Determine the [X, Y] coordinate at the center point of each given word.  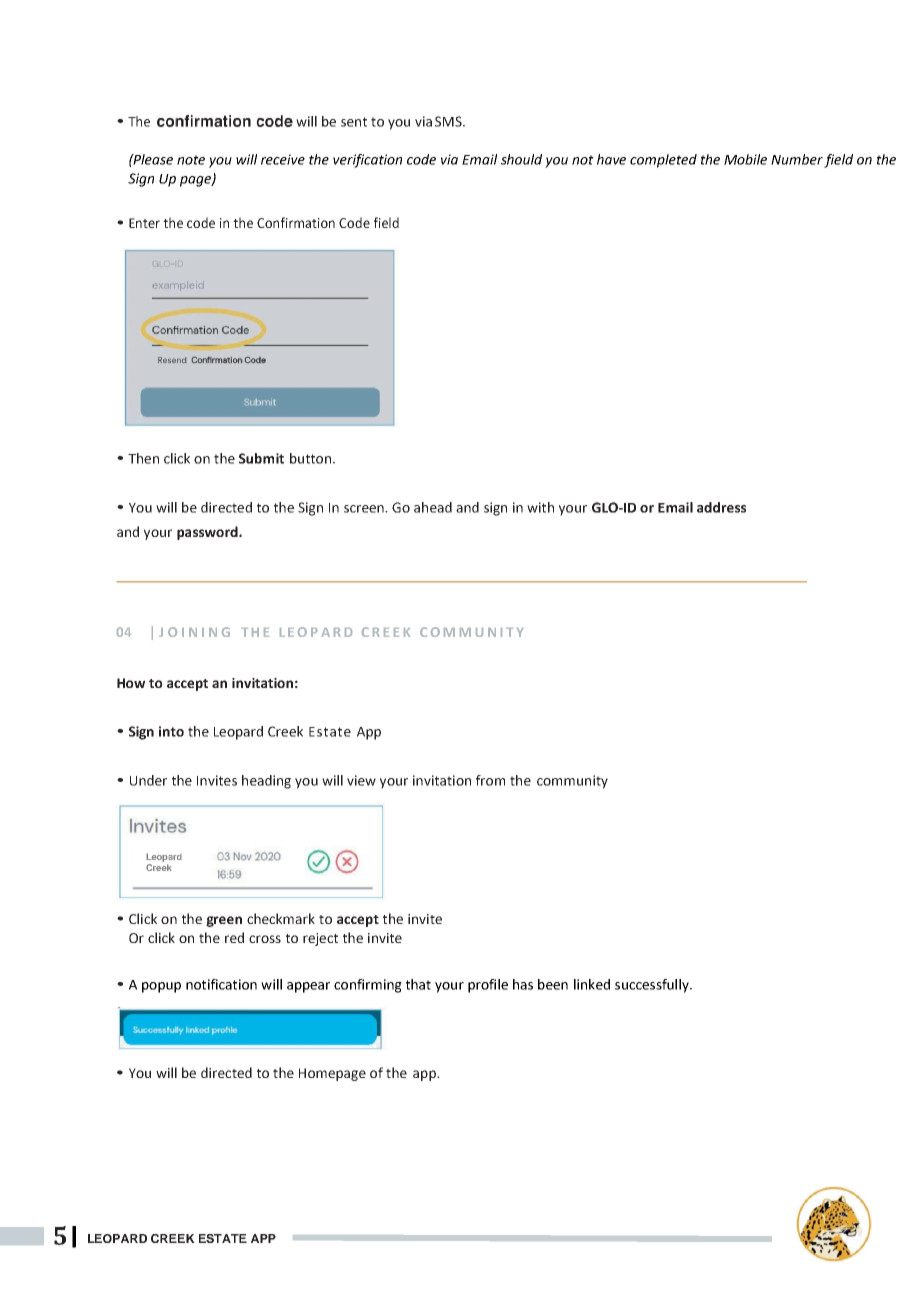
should [521, 159]
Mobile [745, 159]
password [208, 533]
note [191, 160]
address [721, 507]
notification [221, 984]
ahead [433, 507]
